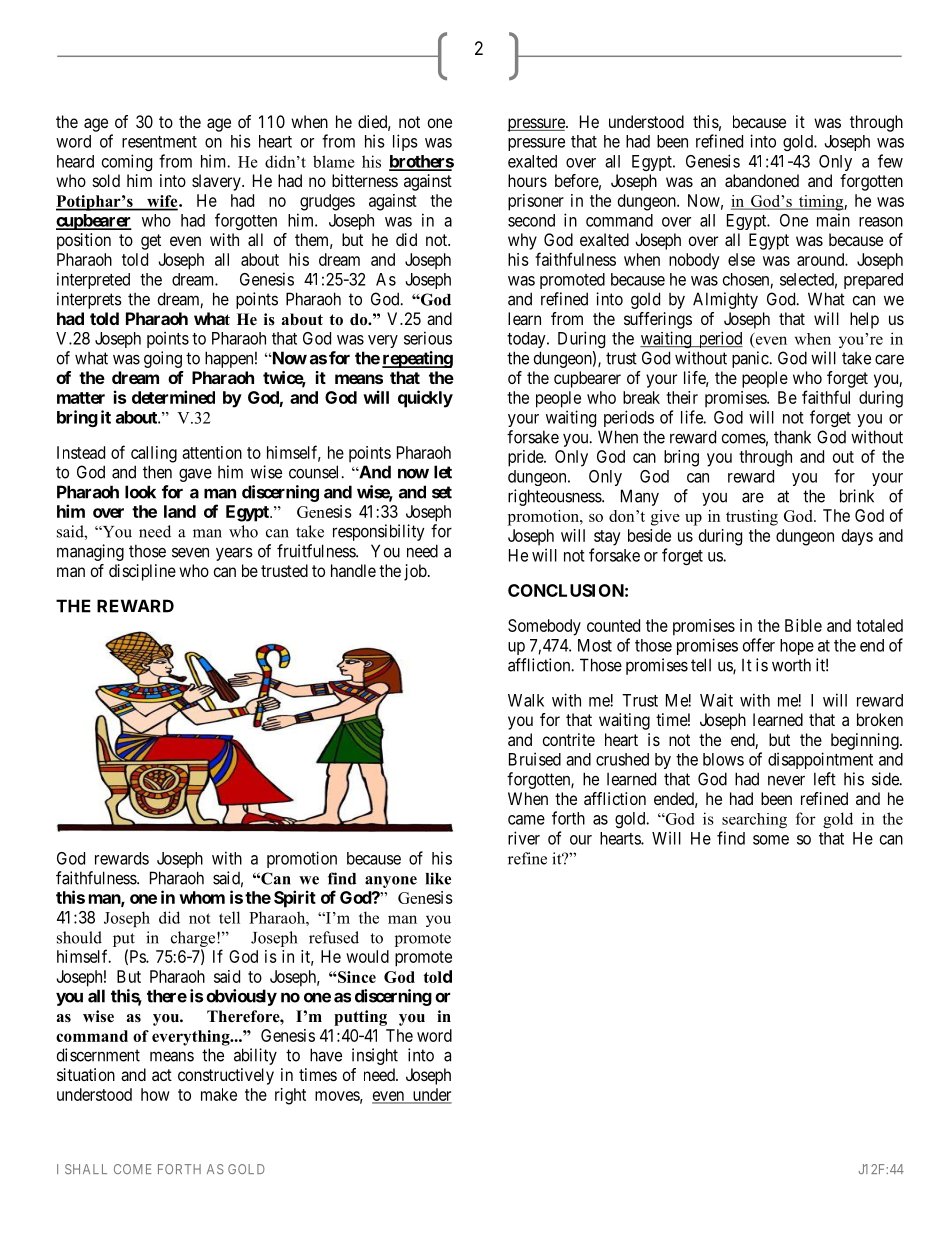  Describe the element at coordinates (527, 180) in the document. I see `hours` at that location.
